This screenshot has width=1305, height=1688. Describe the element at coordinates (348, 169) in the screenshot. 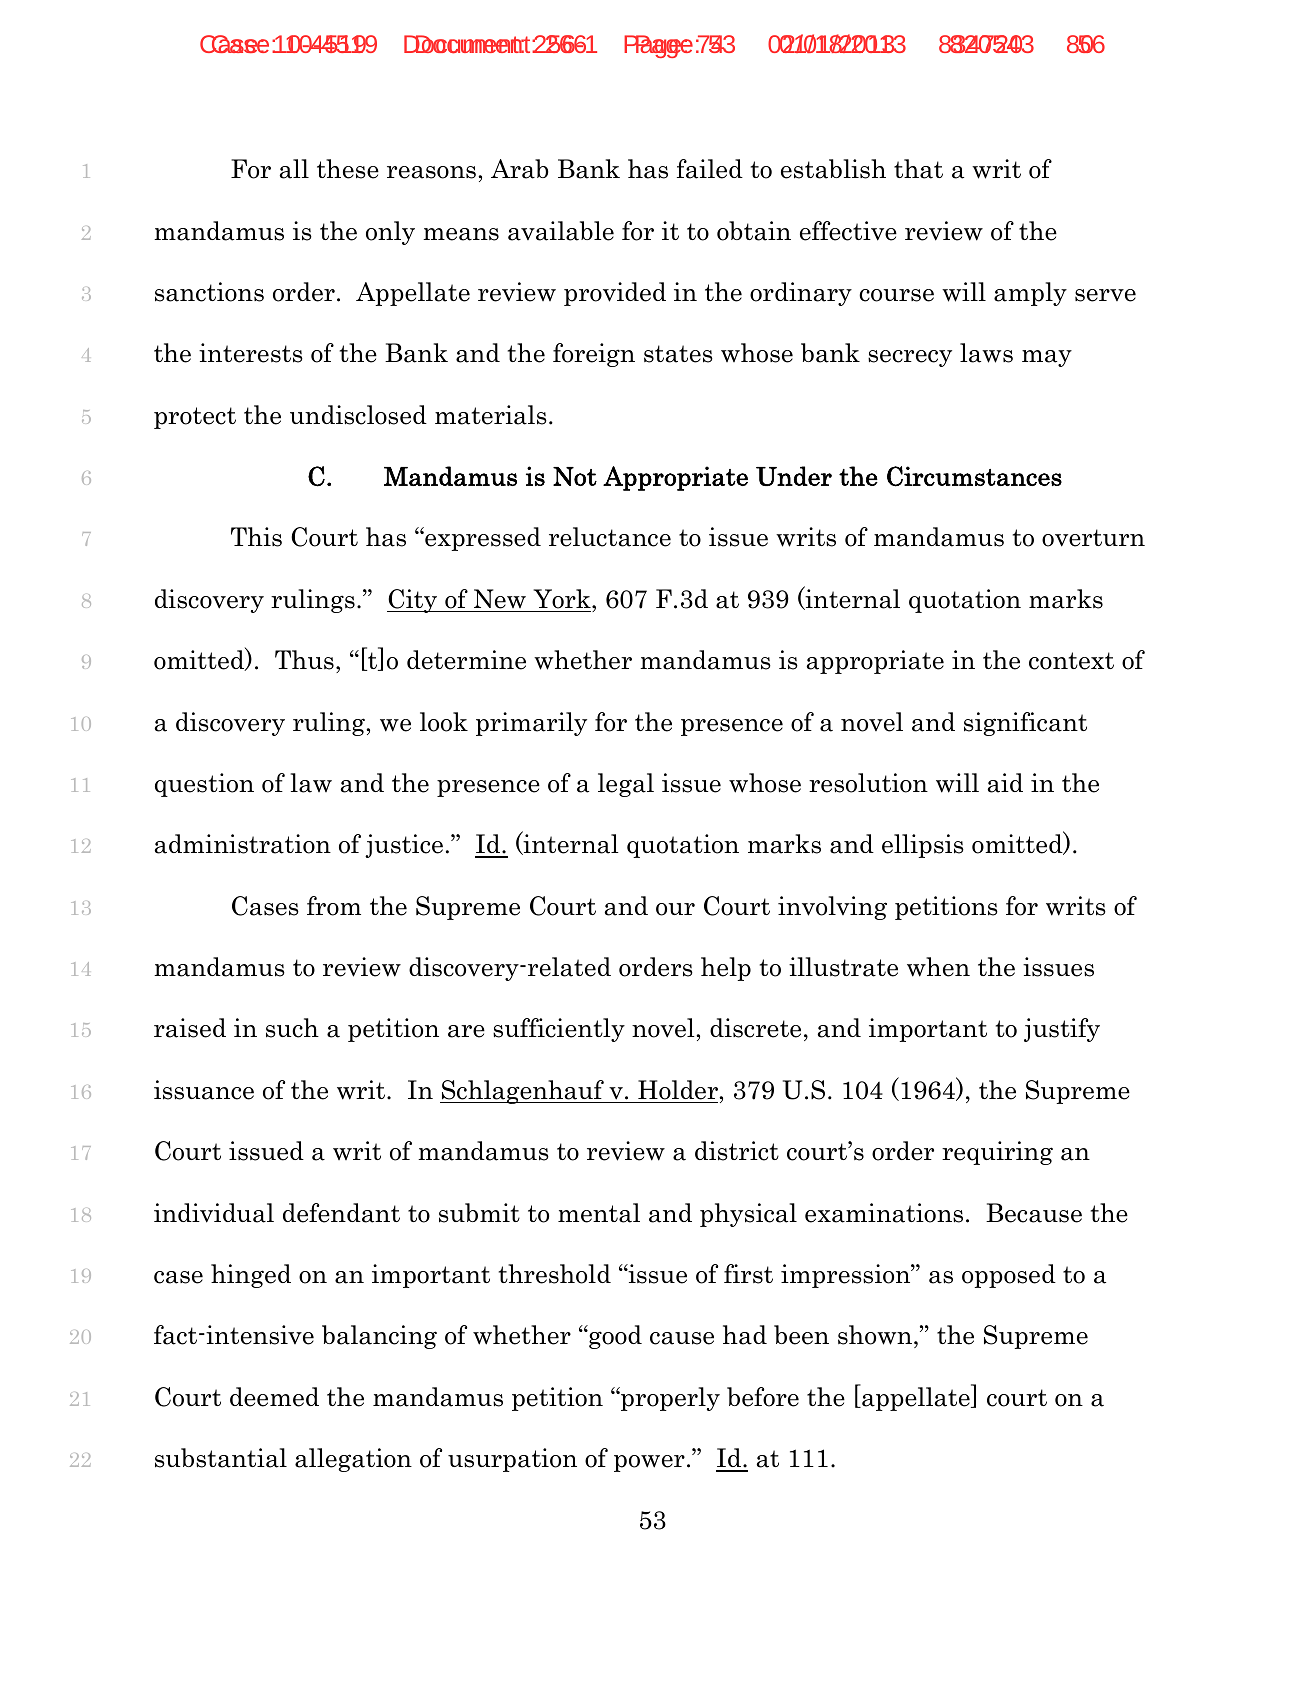

I see `these` at that location.
